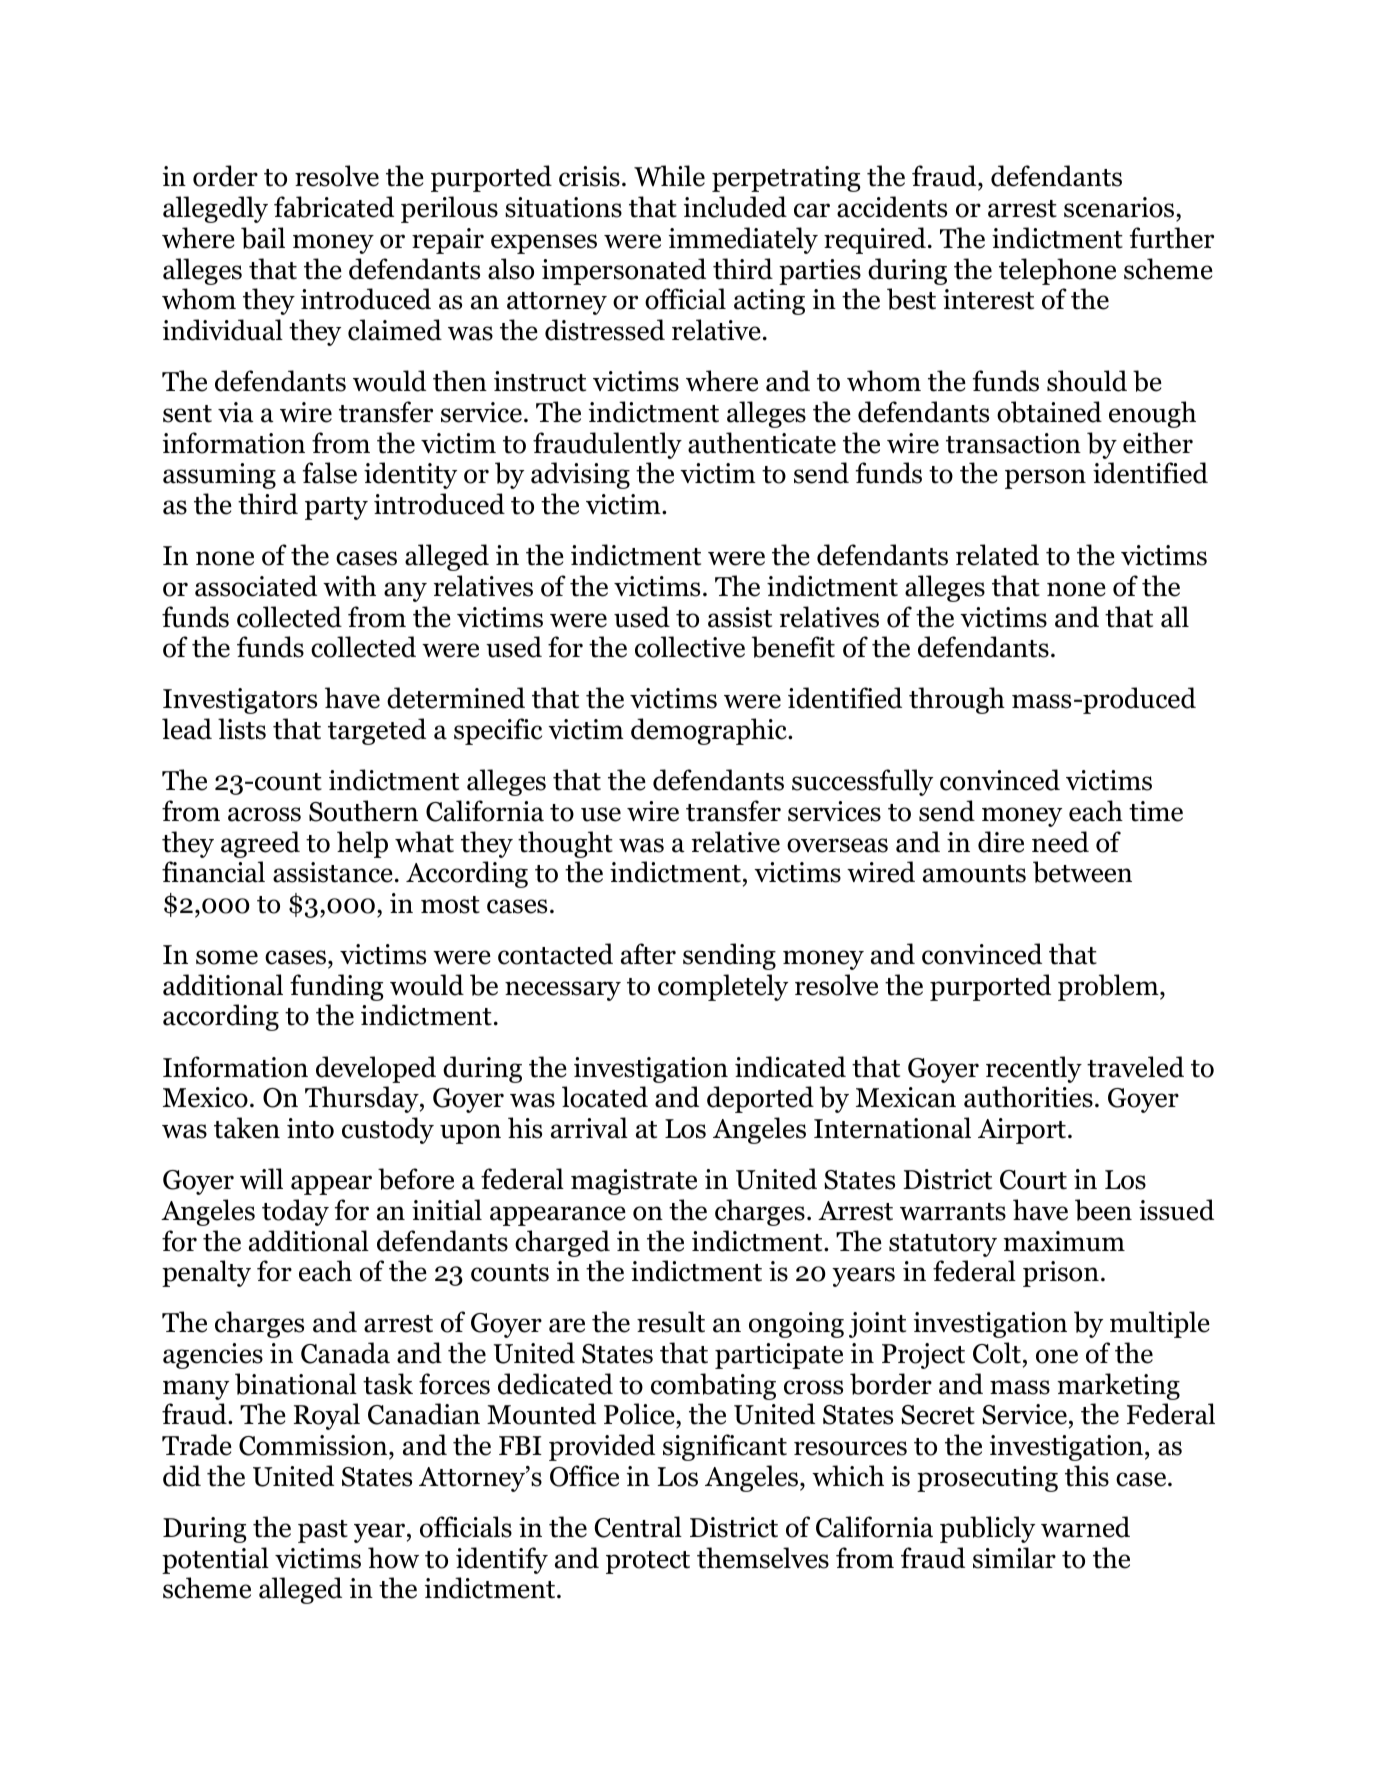 The width and height of the image is (1379, 1785). Describe the element at coordinates (735, 207) in the image. I see `included` at that location.
